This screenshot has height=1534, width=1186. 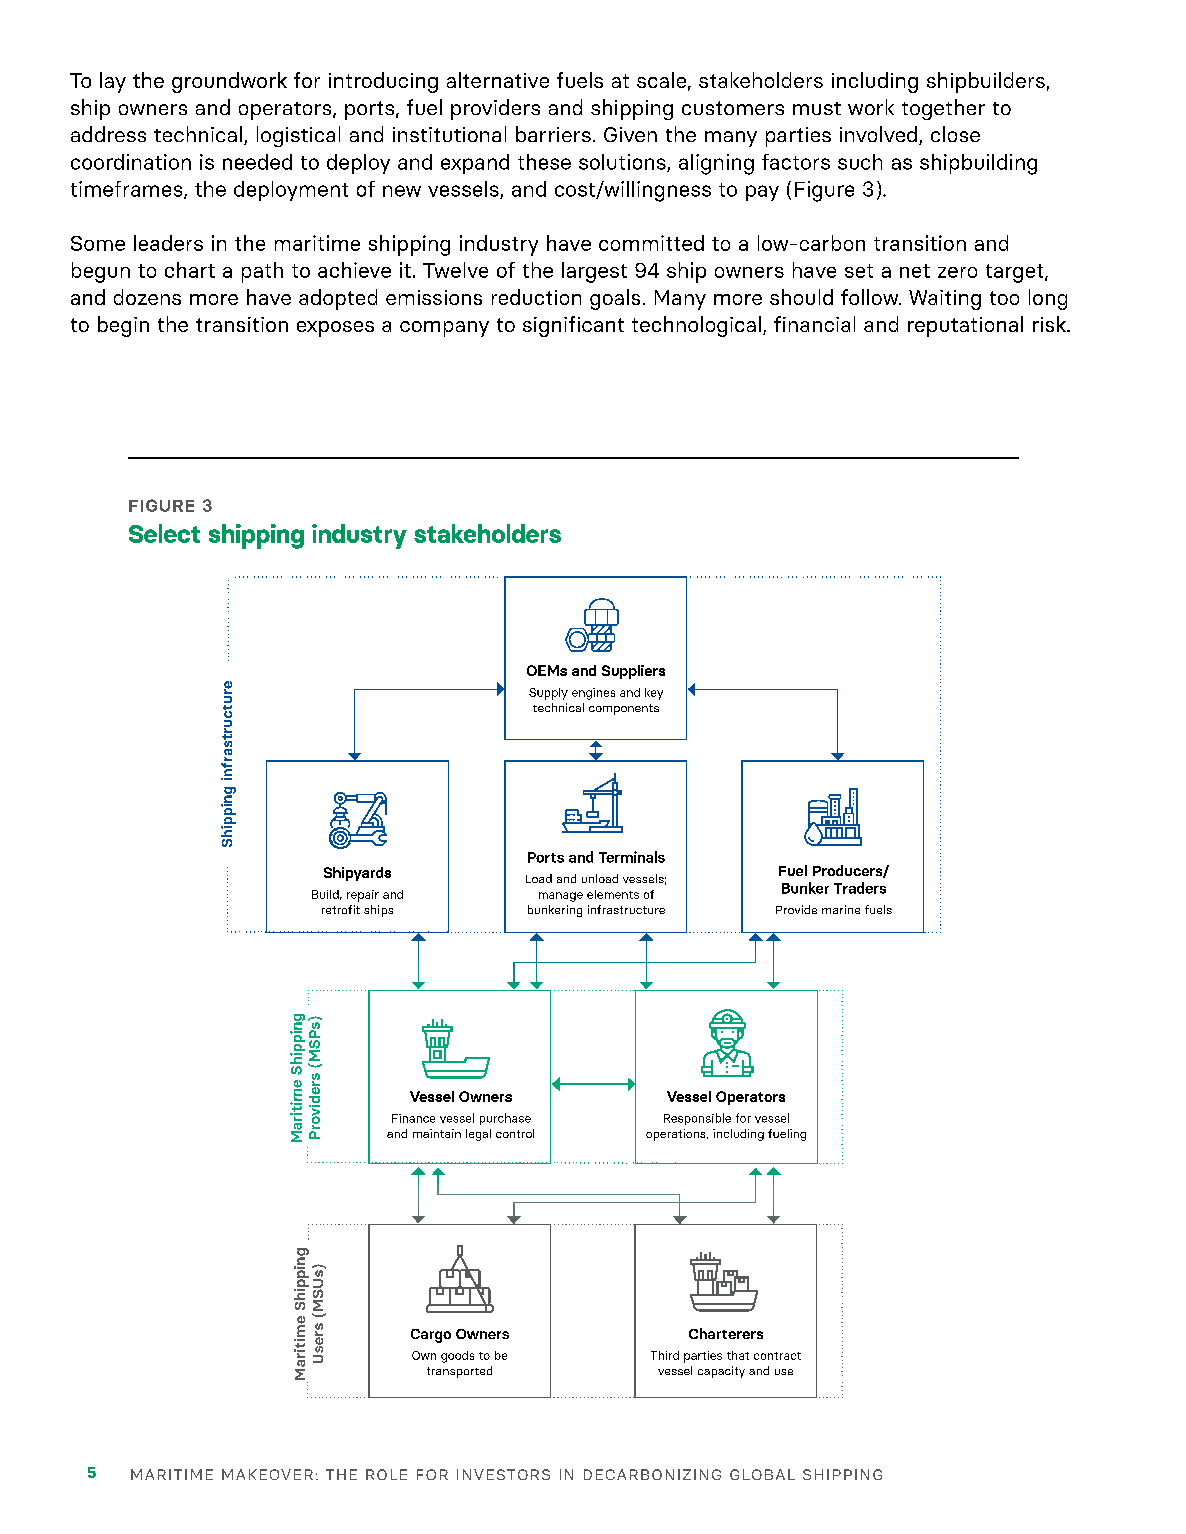 What do you see at coordinates (553, 134) in the screenshot?
I see `barriers` at bounding box center [553, 134].
